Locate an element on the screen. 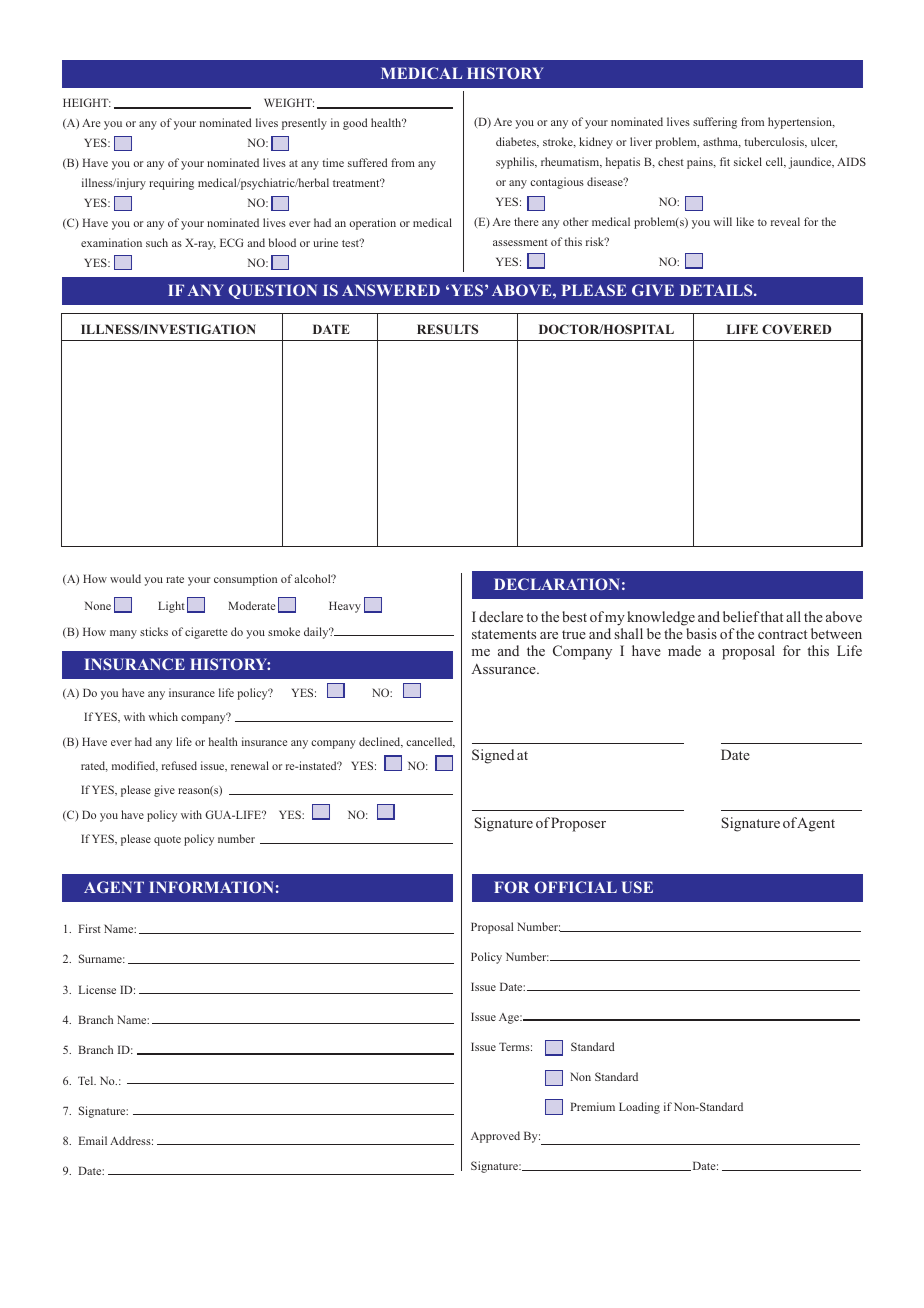 The width and height of the screenshot is (924, 1308). Proposer is located at coordinates (578, 824).
